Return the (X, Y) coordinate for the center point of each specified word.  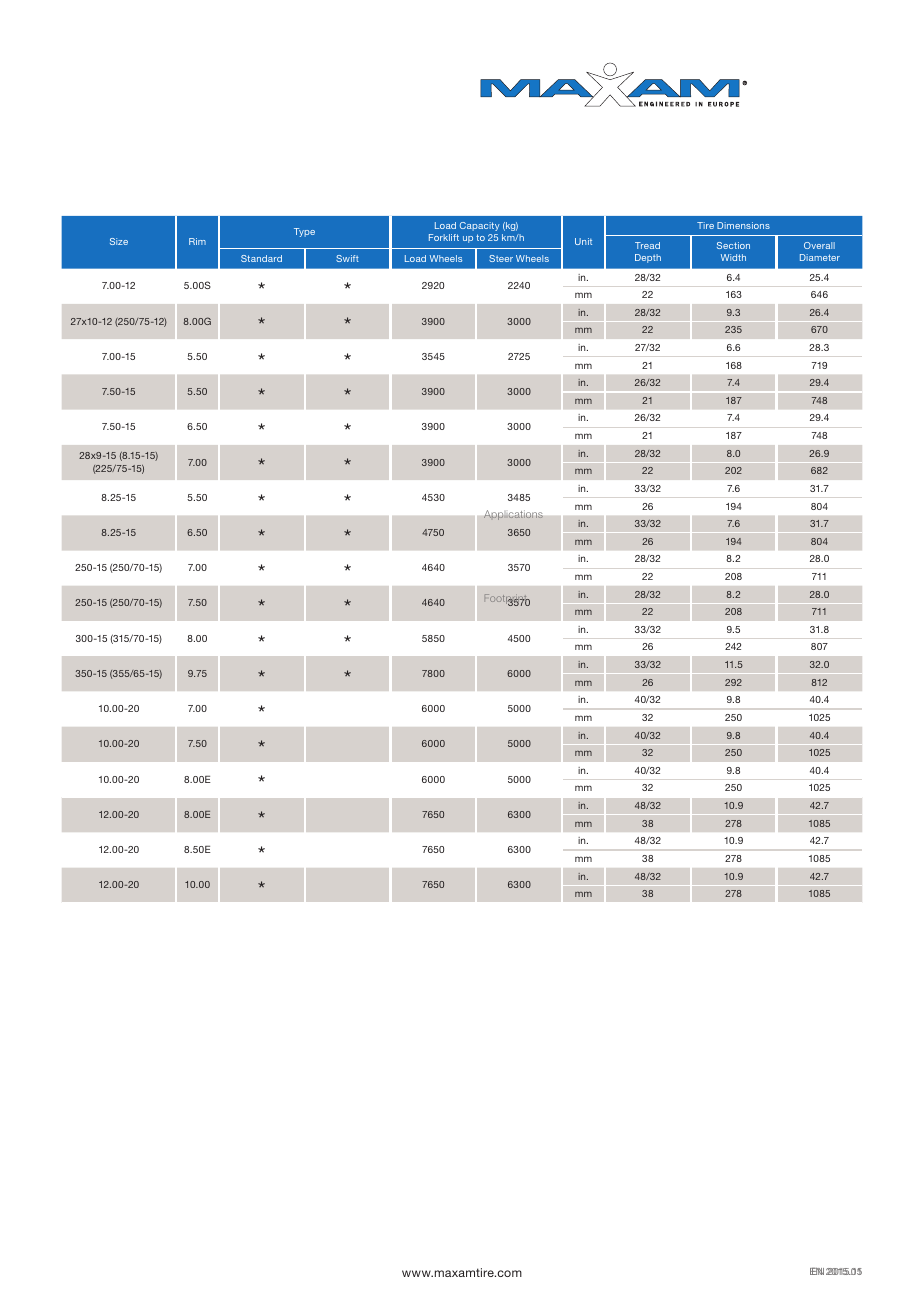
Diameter (820, 257)
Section (733, 245)
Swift (347, 258)
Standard (261, 258)
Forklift (444, 237)
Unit (583, 241)
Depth (648, 258)
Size (119, 241)
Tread (647, 245)
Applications (513, 515)
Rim (197, 241)
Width (733, 257)
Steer (501, 258)
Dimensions (743, 225)
